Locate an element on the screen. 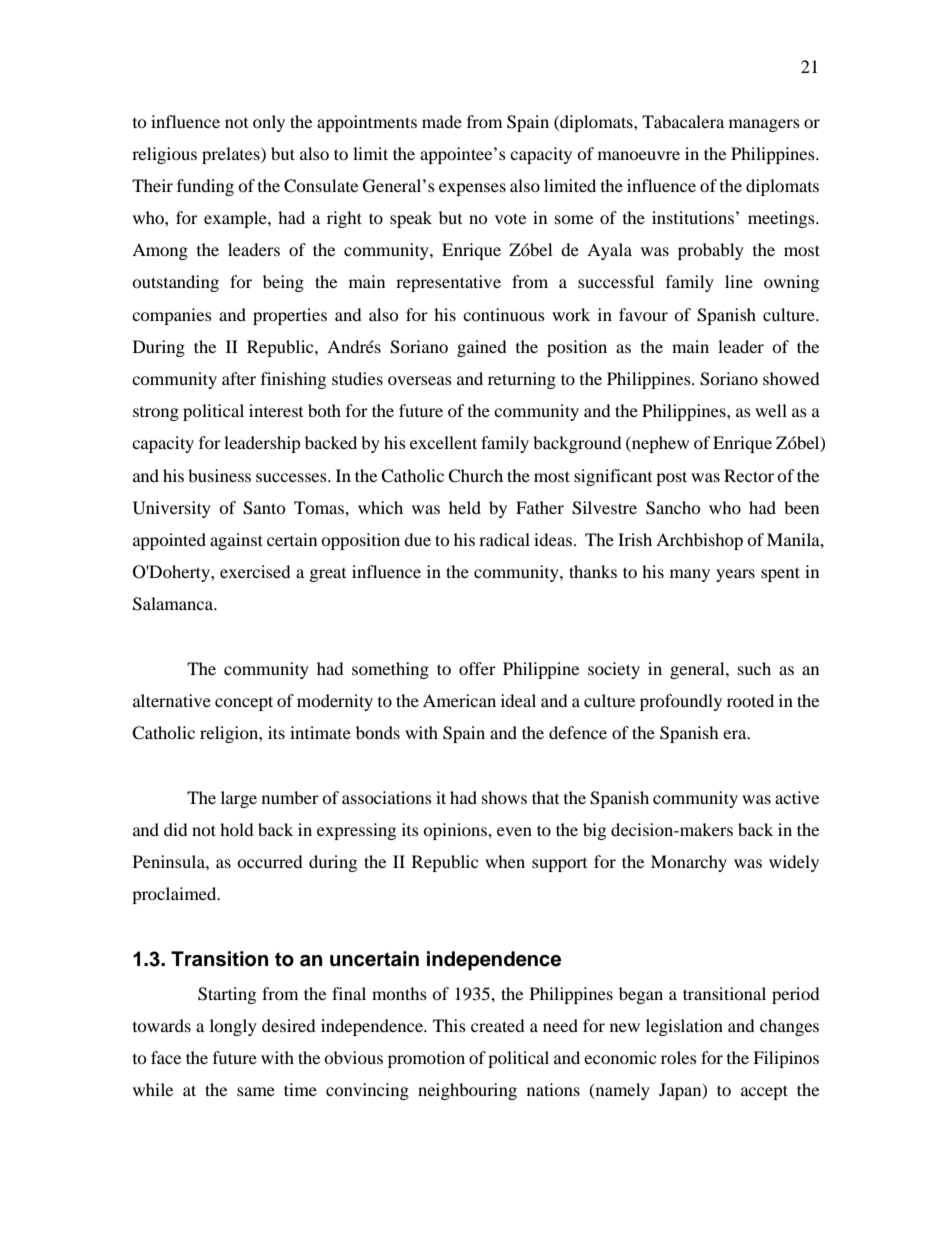 This screenshot has height=1233, width=952. expenses is located at coordinates (472, 189).
